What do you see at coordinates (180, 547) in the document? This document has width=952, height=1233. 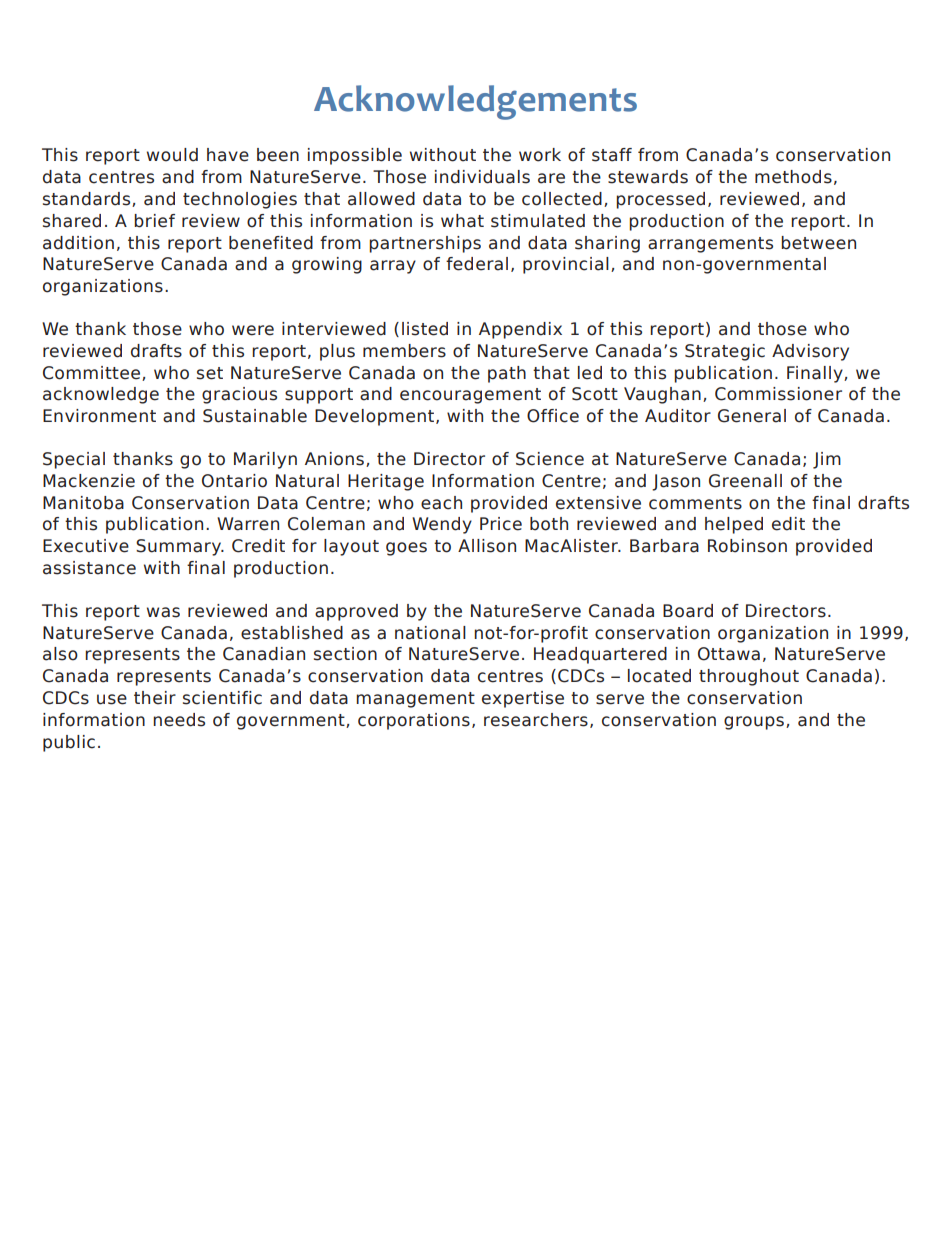 I see `Summary` at bounding box center [180, 547].
